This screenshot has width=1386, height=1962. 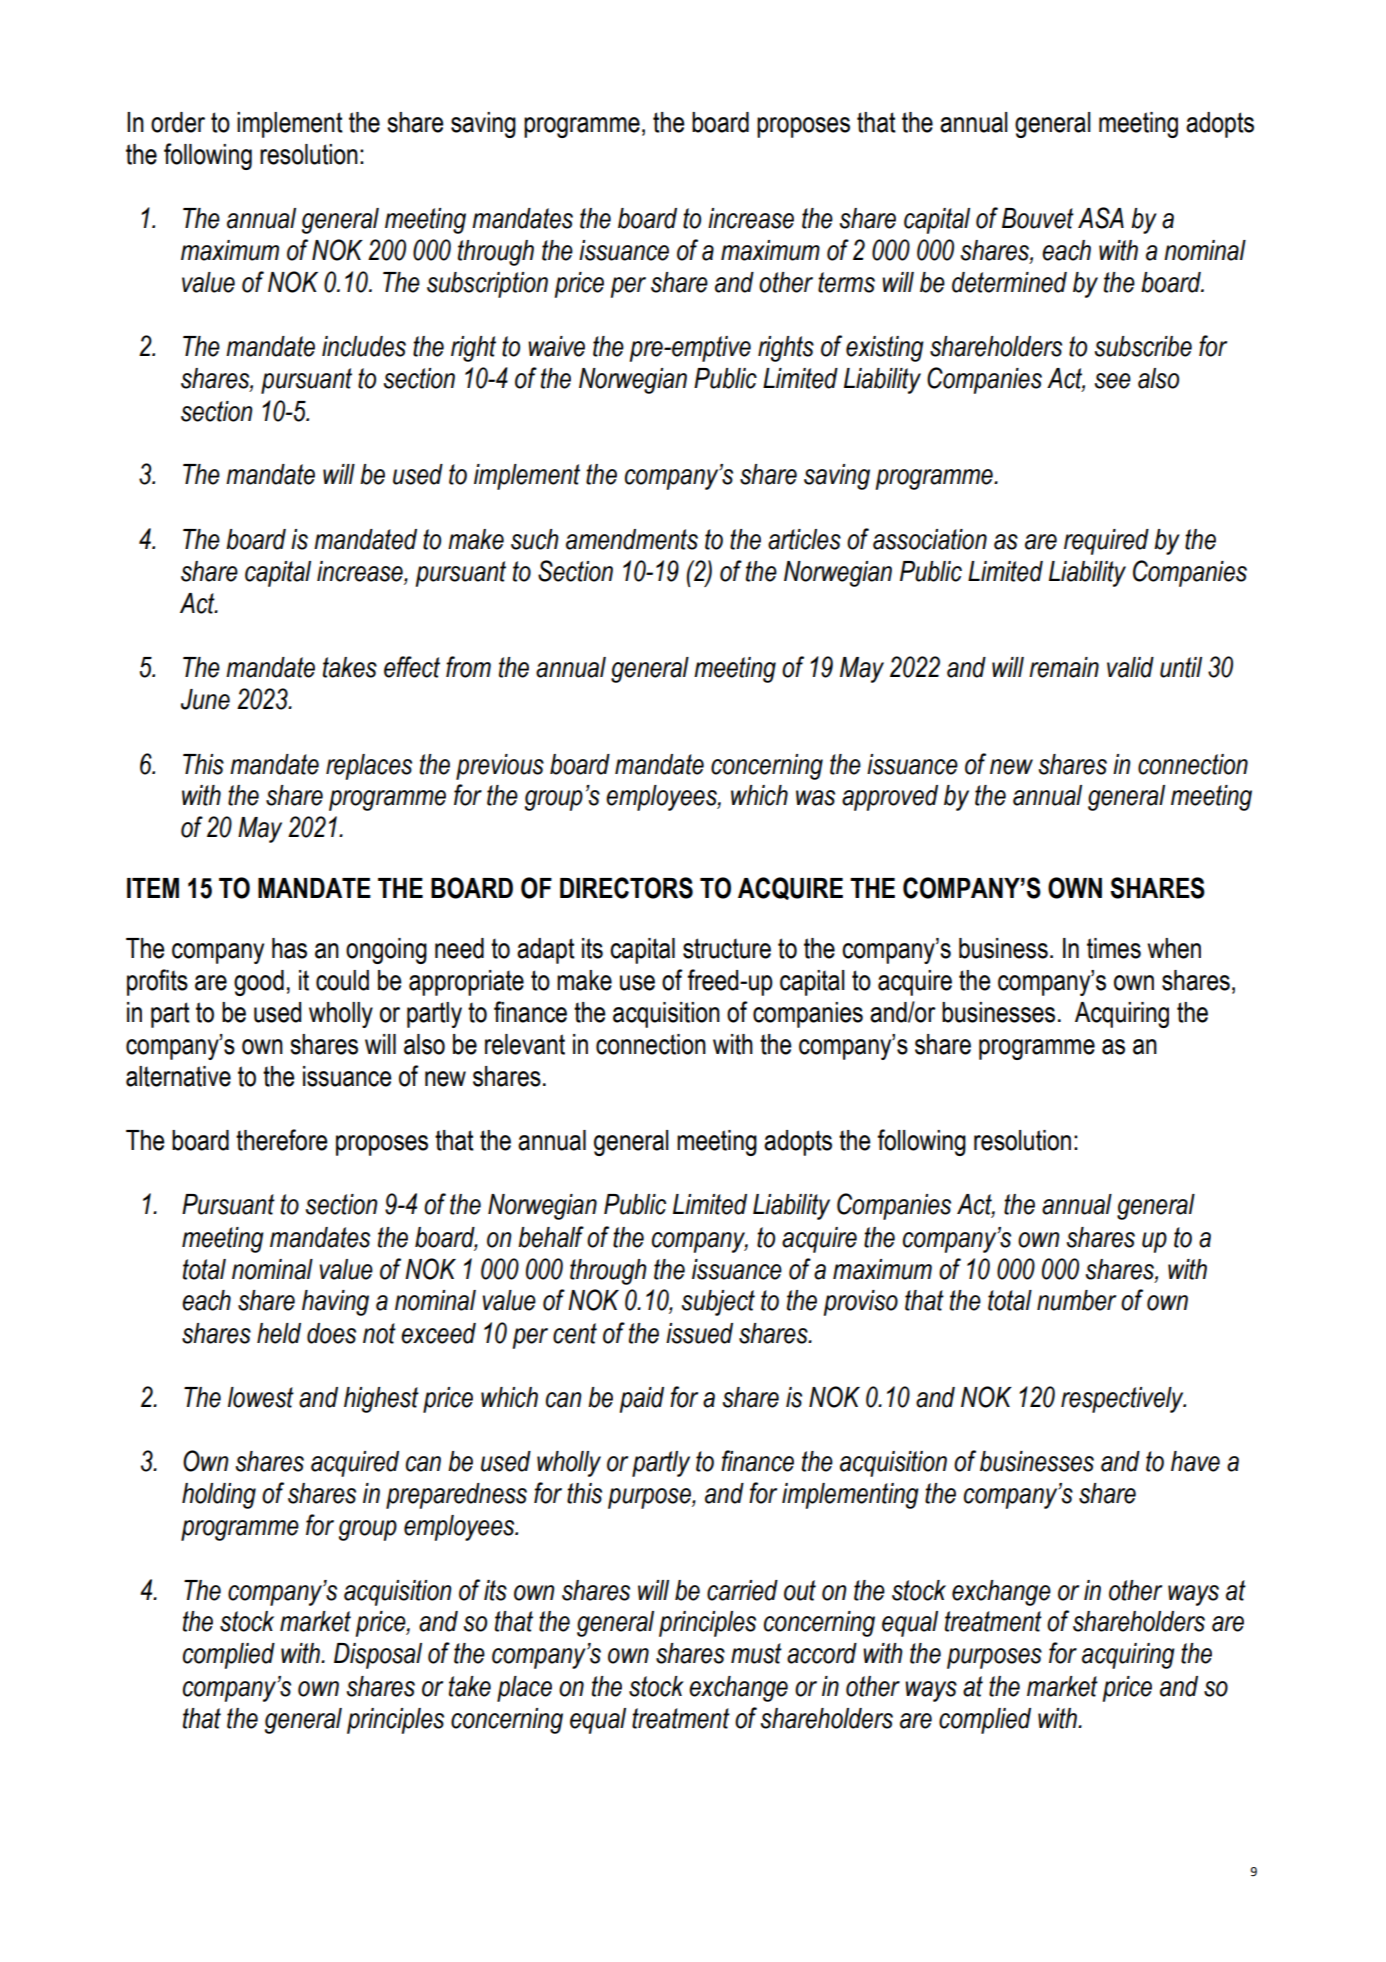 What do you see at coordinates (1195, 1461) in the screenshot?
I see `have` at bounding box center [1195, 1461].
